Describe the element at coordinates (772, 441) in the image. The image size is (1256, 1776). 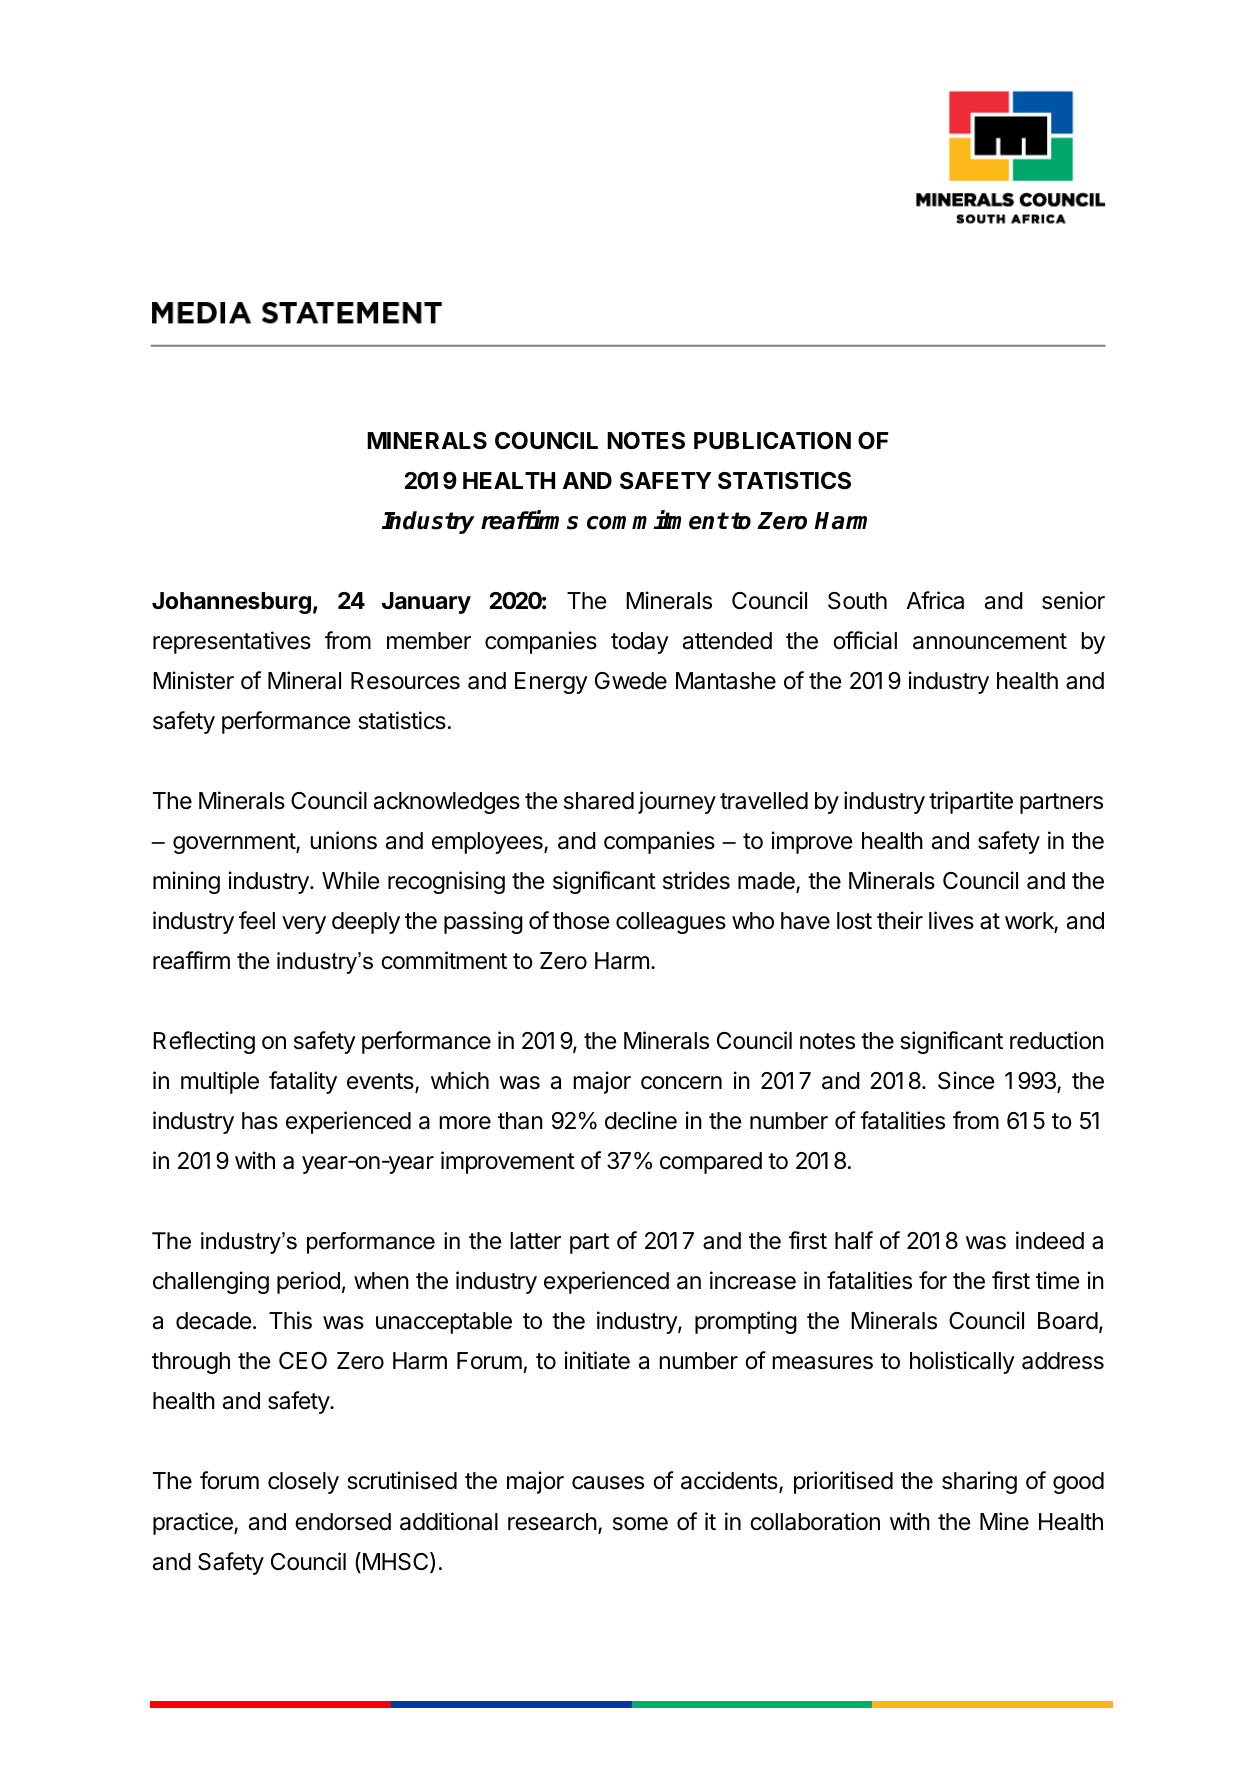
I see `PUBLICATION` at that location.
